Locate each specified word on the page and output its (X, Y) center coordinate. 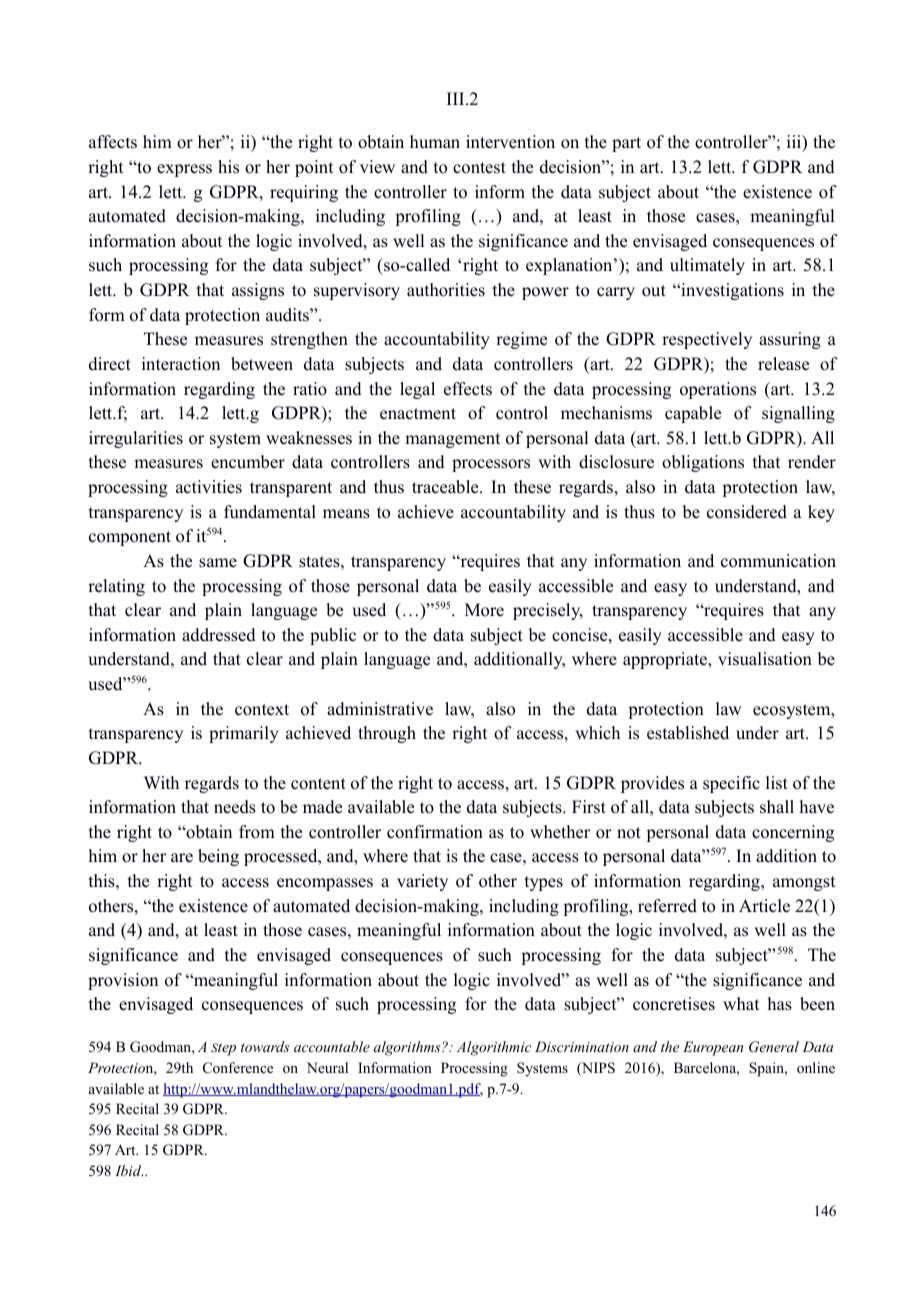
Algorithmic (494, 1048)
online (816, 1067)
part (626, 144)
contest (479, 168)
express (184, 170)
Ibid (129, 1170)
